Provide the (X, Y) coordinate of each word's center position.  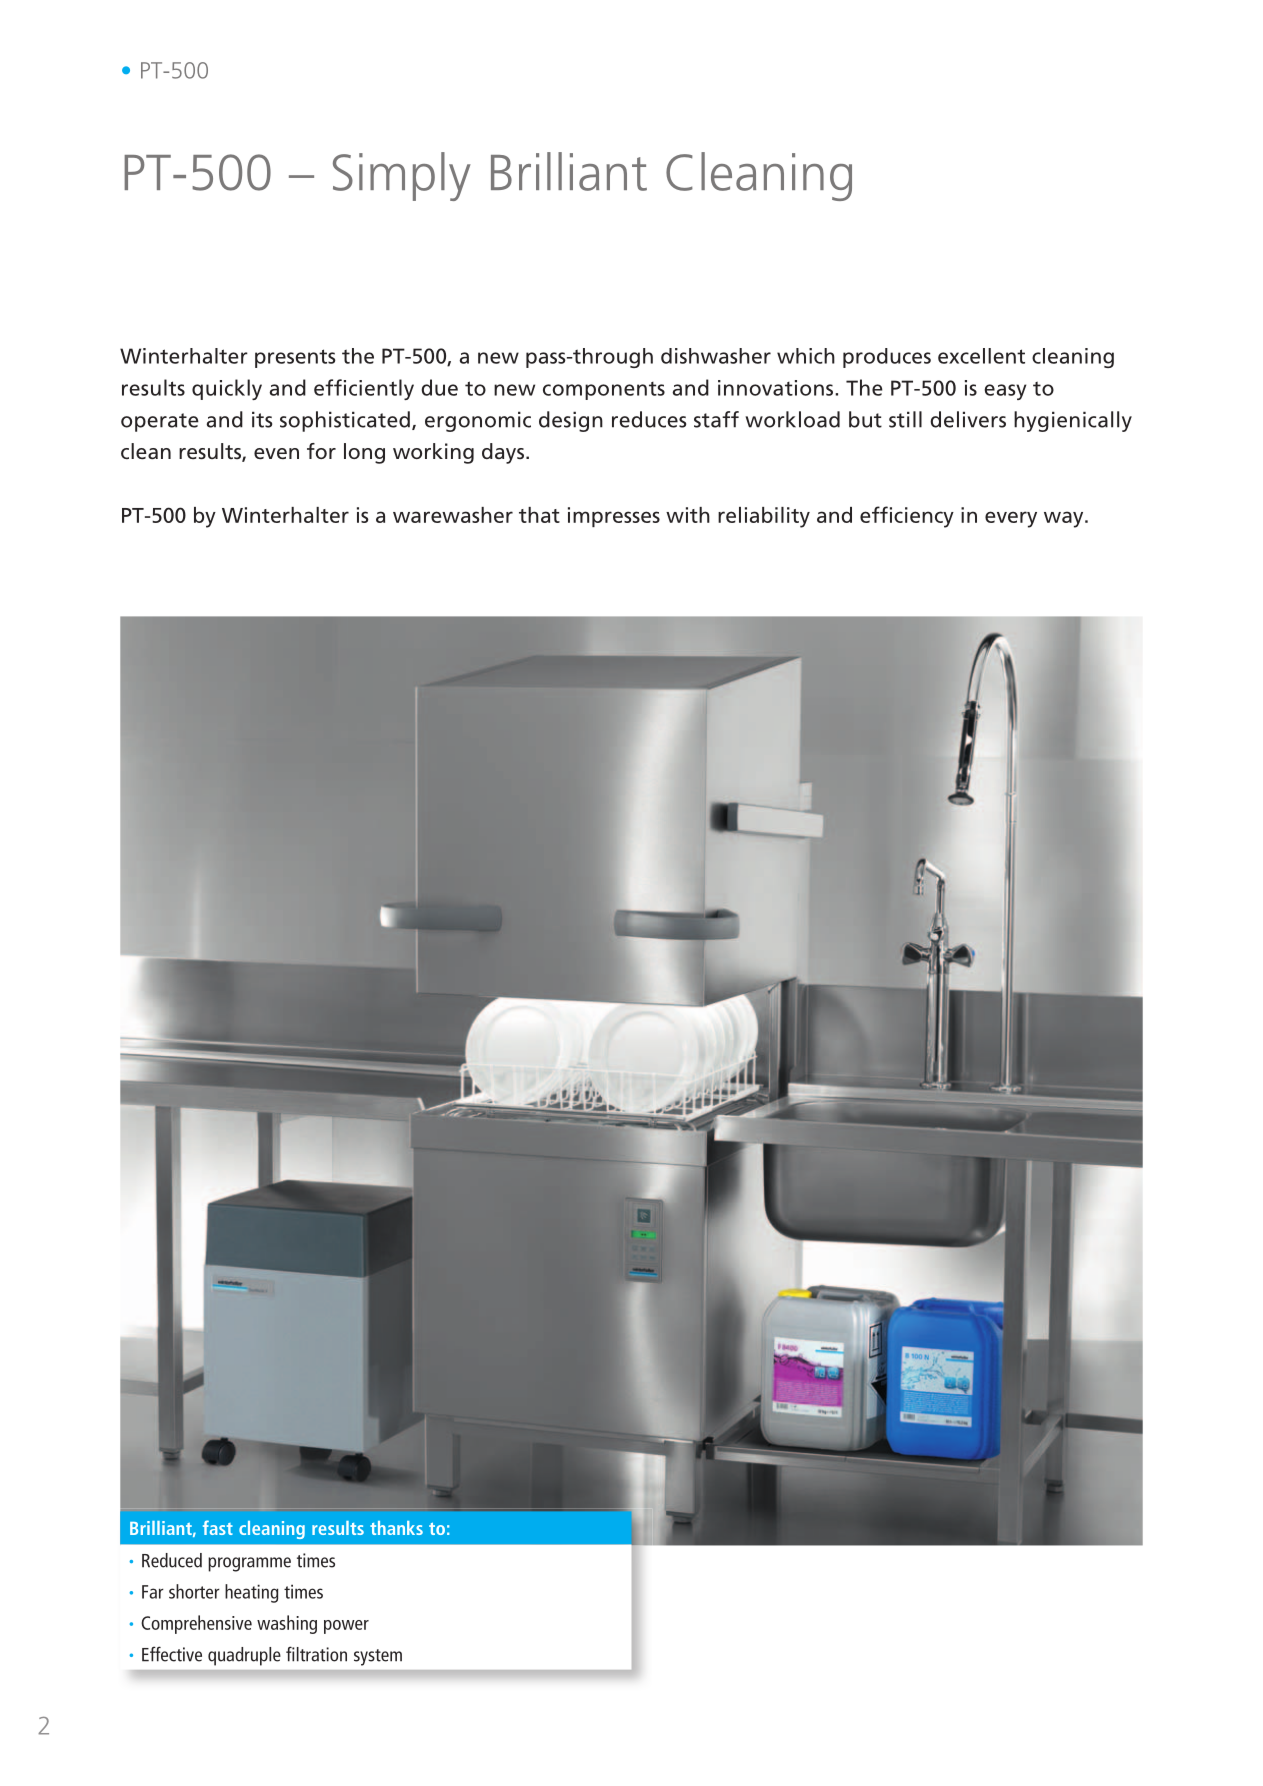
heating (251, 1593)
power (346, 1627)
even (276, 454)
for (321, 451)
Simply (402, 176)
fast (218, 1527)
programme (249, 1564)
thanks (396, 1528)
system (378, 1657)
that (539, 515)
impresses (614, 517)
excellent (981, 356)
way (1065, 519)
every (1011, 519)
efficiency (907, 517)
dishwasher (716, 356)
